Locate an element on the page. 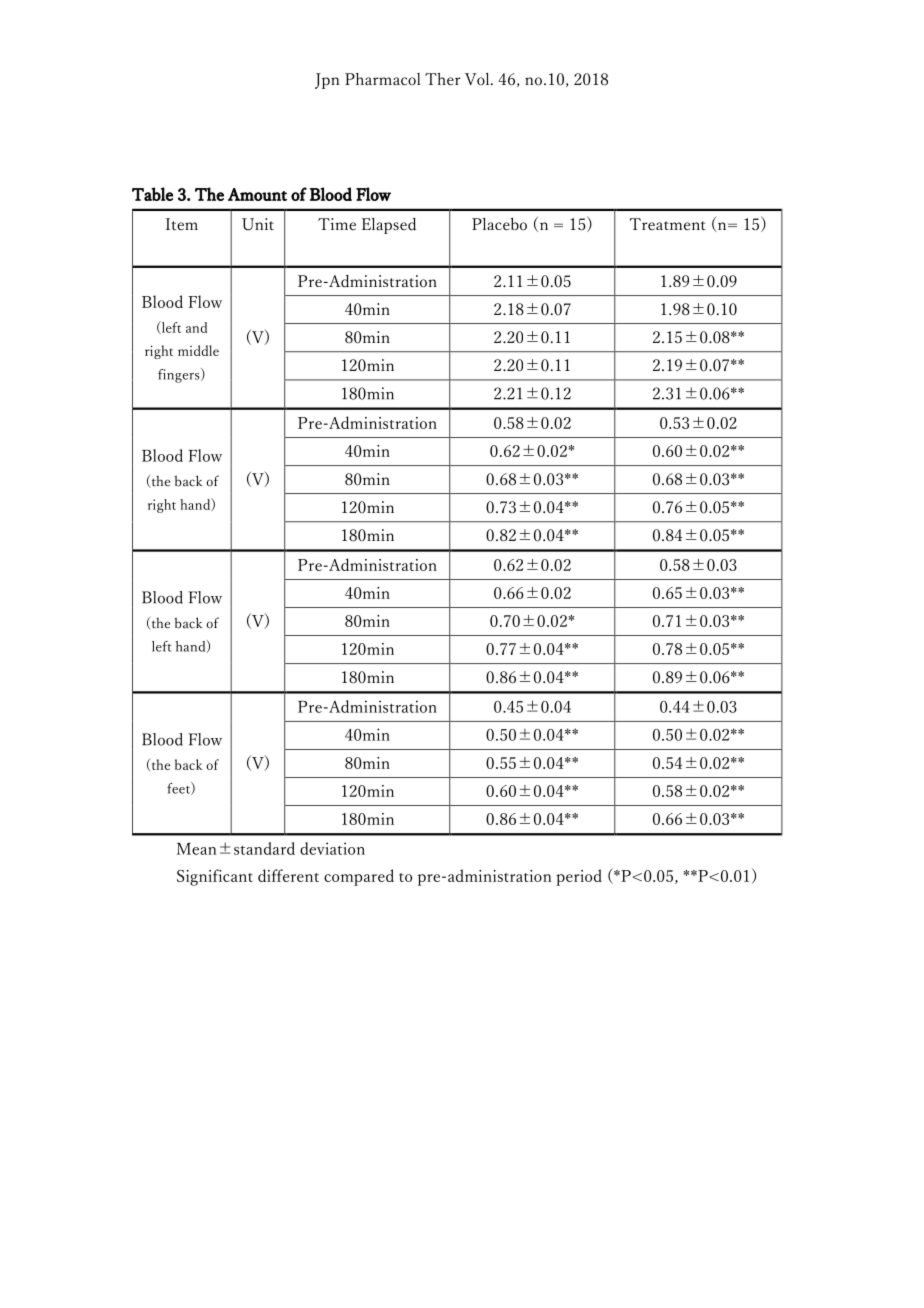 The height and width of the image is (1308, 924). Pharmacol is located at coordinates (382, 79).
